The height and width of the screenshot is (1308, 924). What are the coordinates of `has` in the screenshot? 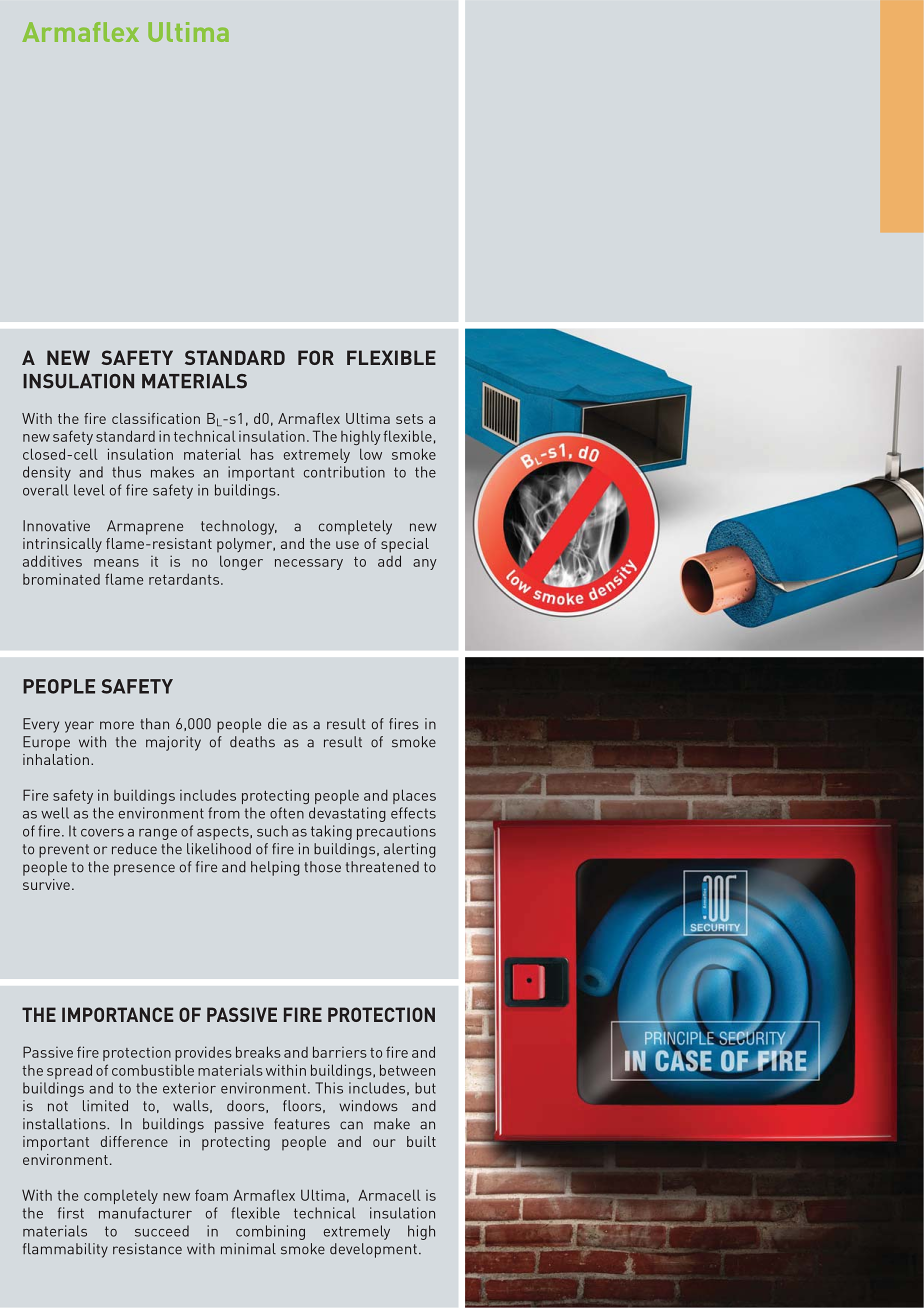 It's located at (262, 454).
